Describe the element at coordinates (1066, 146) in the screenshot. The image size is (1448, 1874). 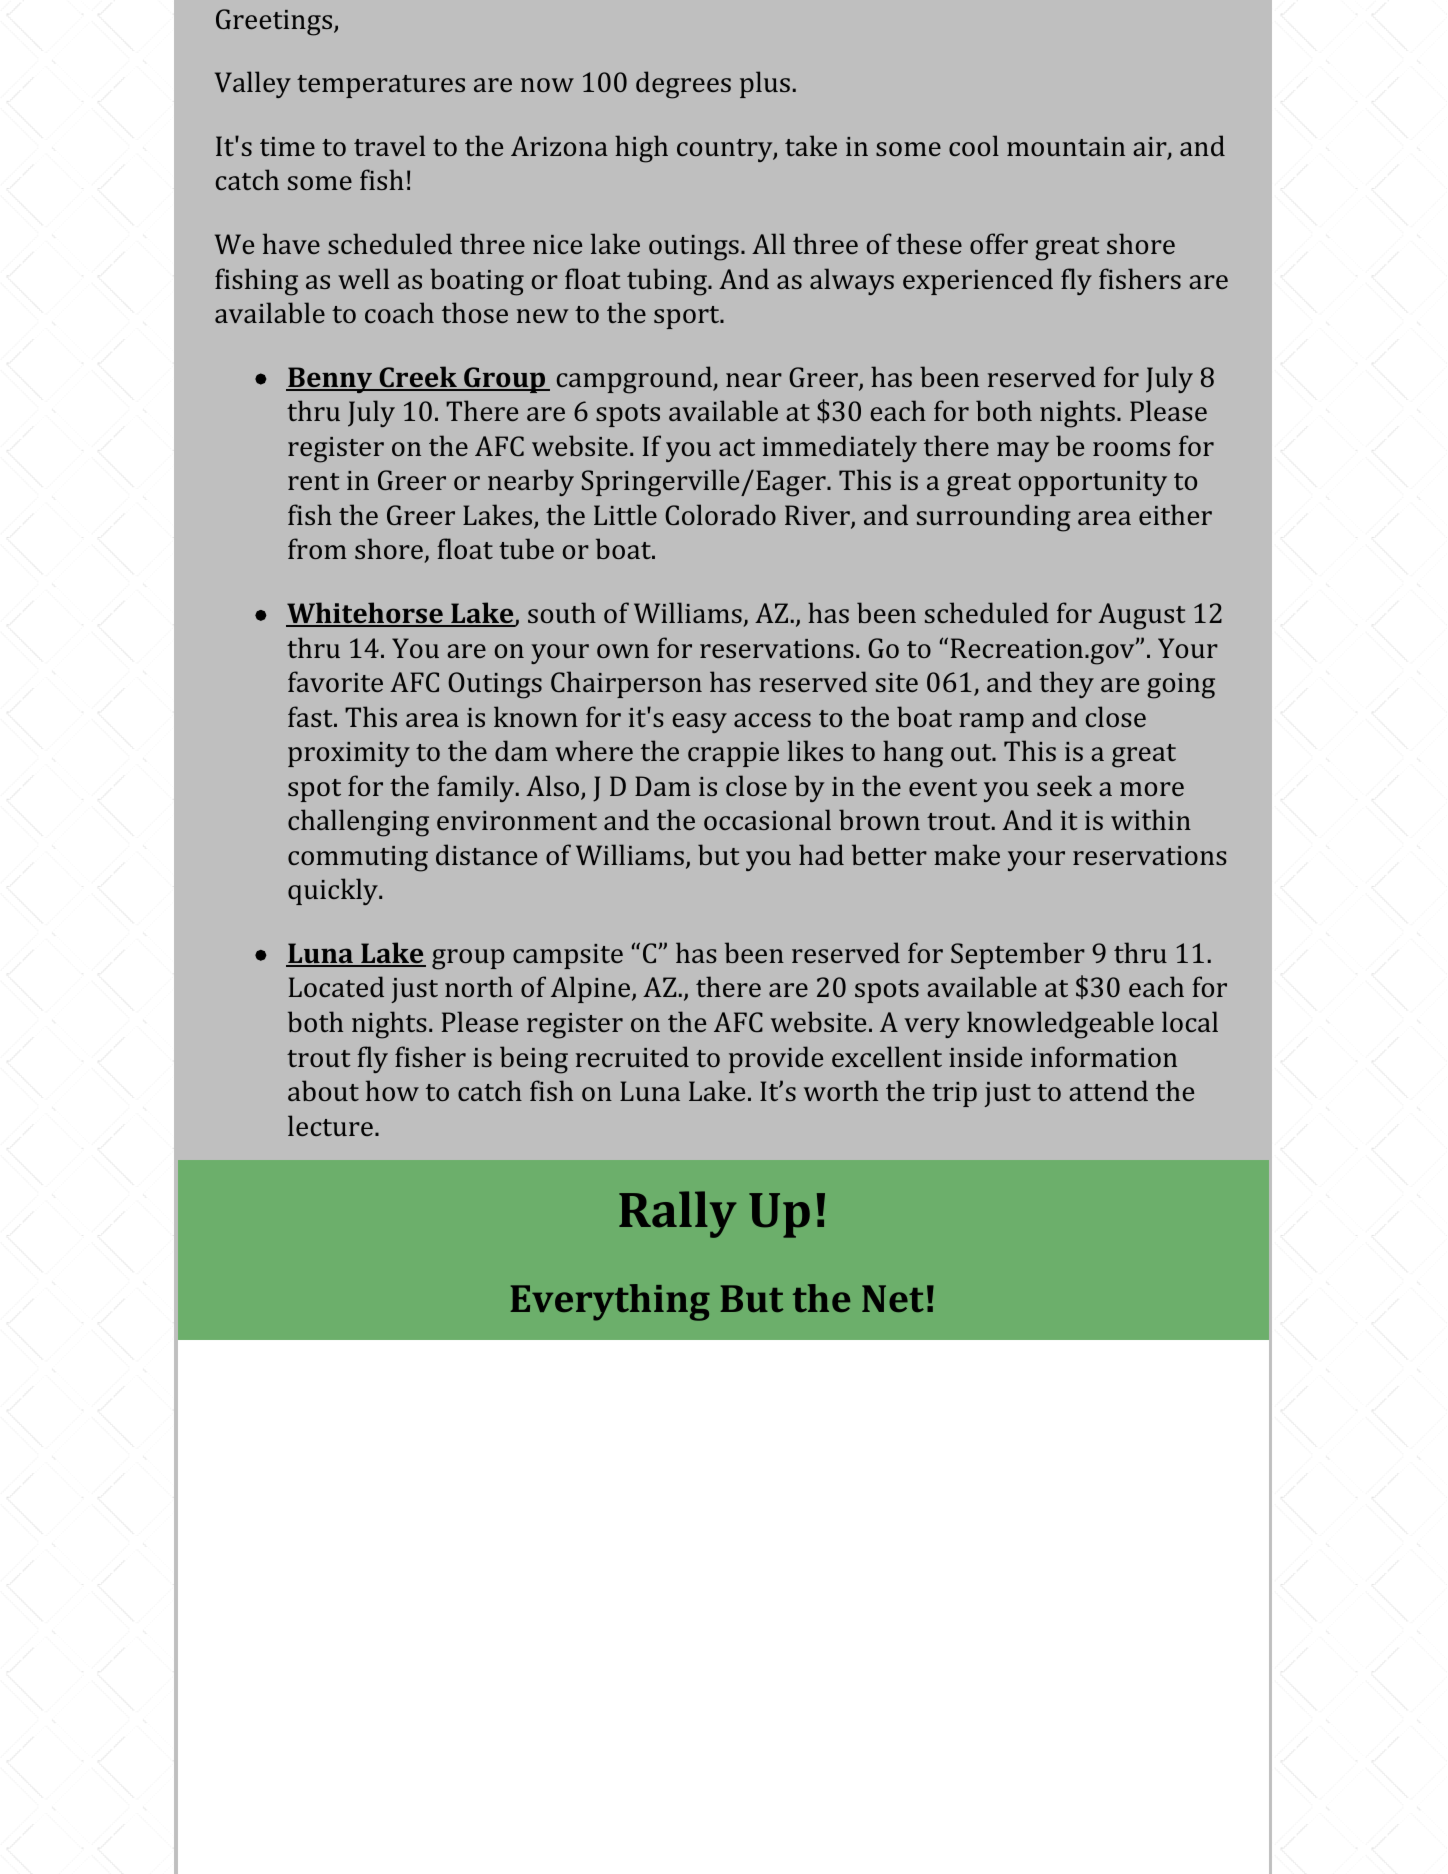
I see `mountain` at that location.
